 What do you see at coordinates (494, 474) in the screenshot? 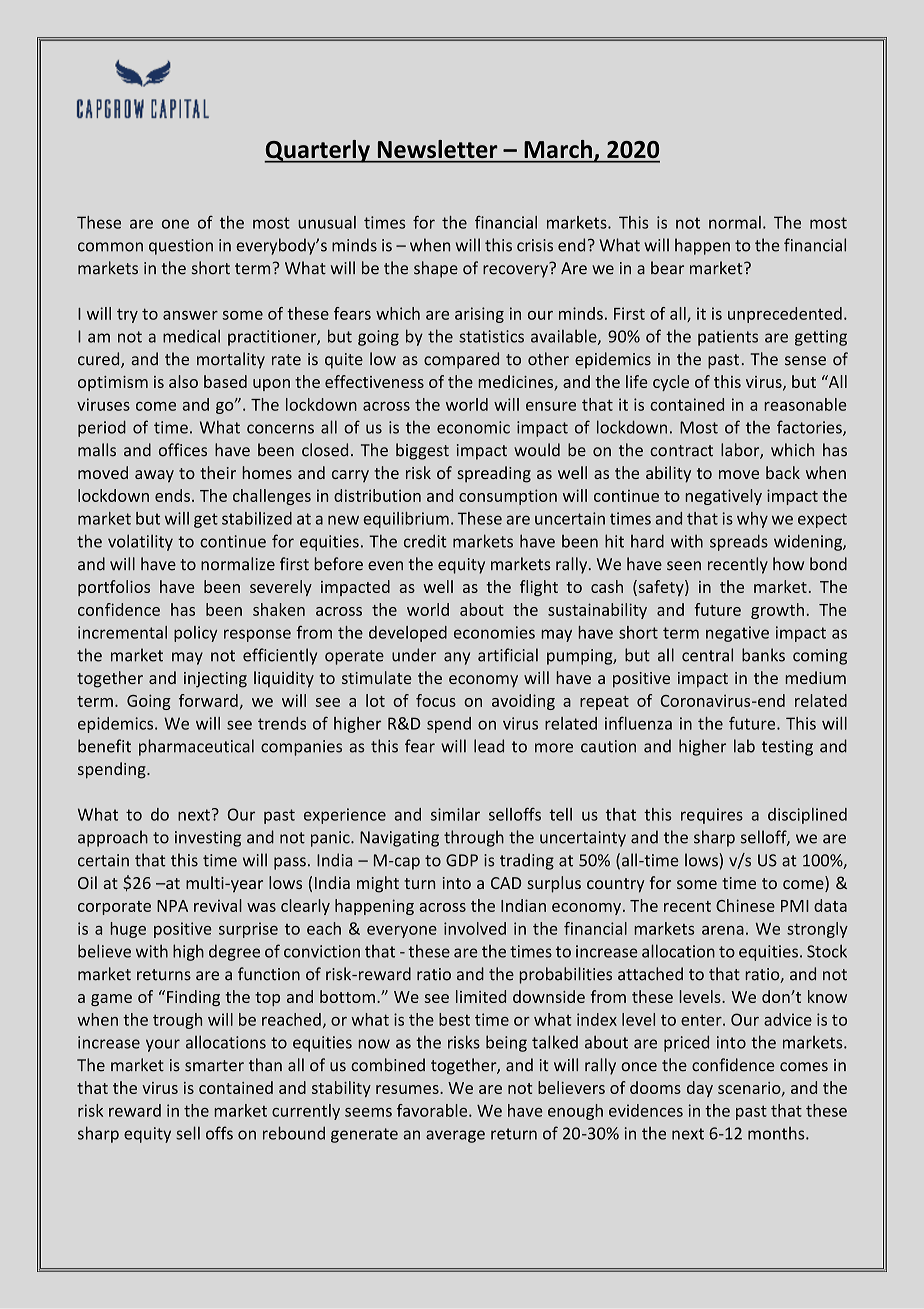
I see `spreading` at bounding box center [494, 474].
